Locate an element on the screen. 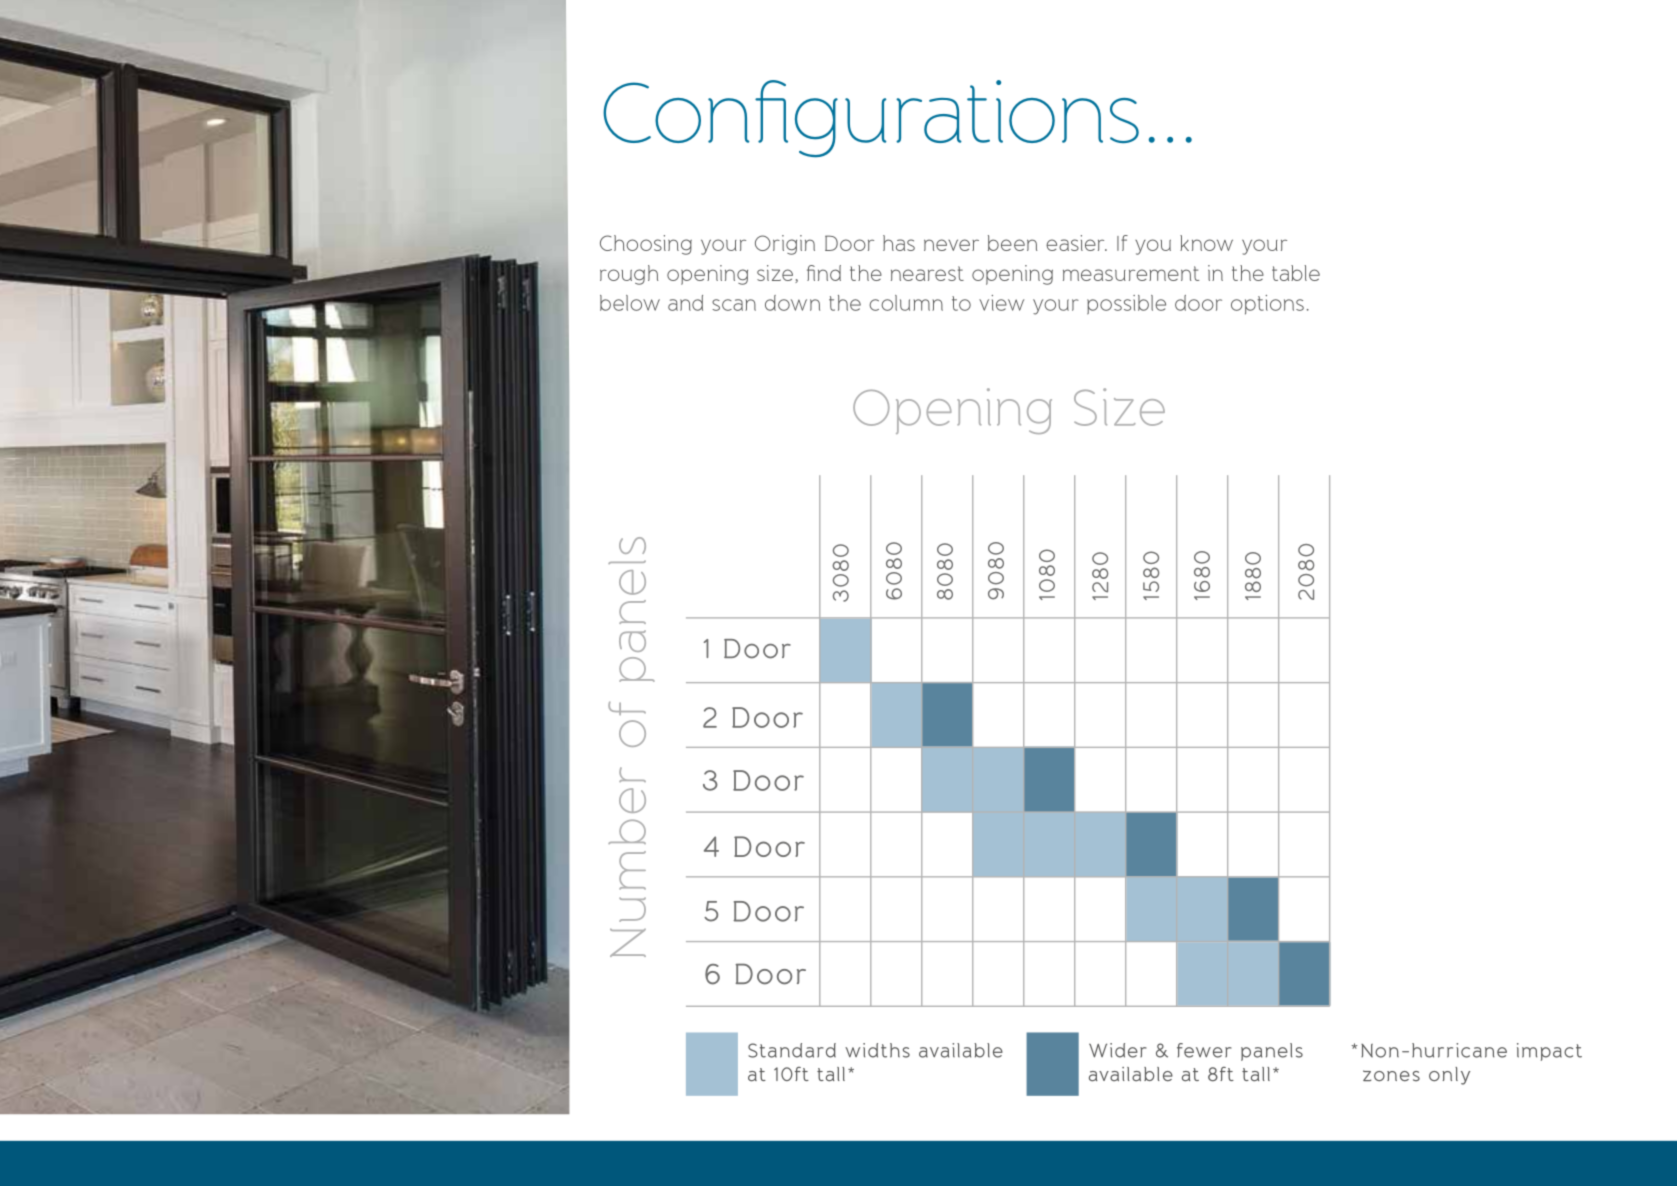 Image resolution: width=1677 pixels, height=1186 pixels. table is located at coordinates (1296, 273).
